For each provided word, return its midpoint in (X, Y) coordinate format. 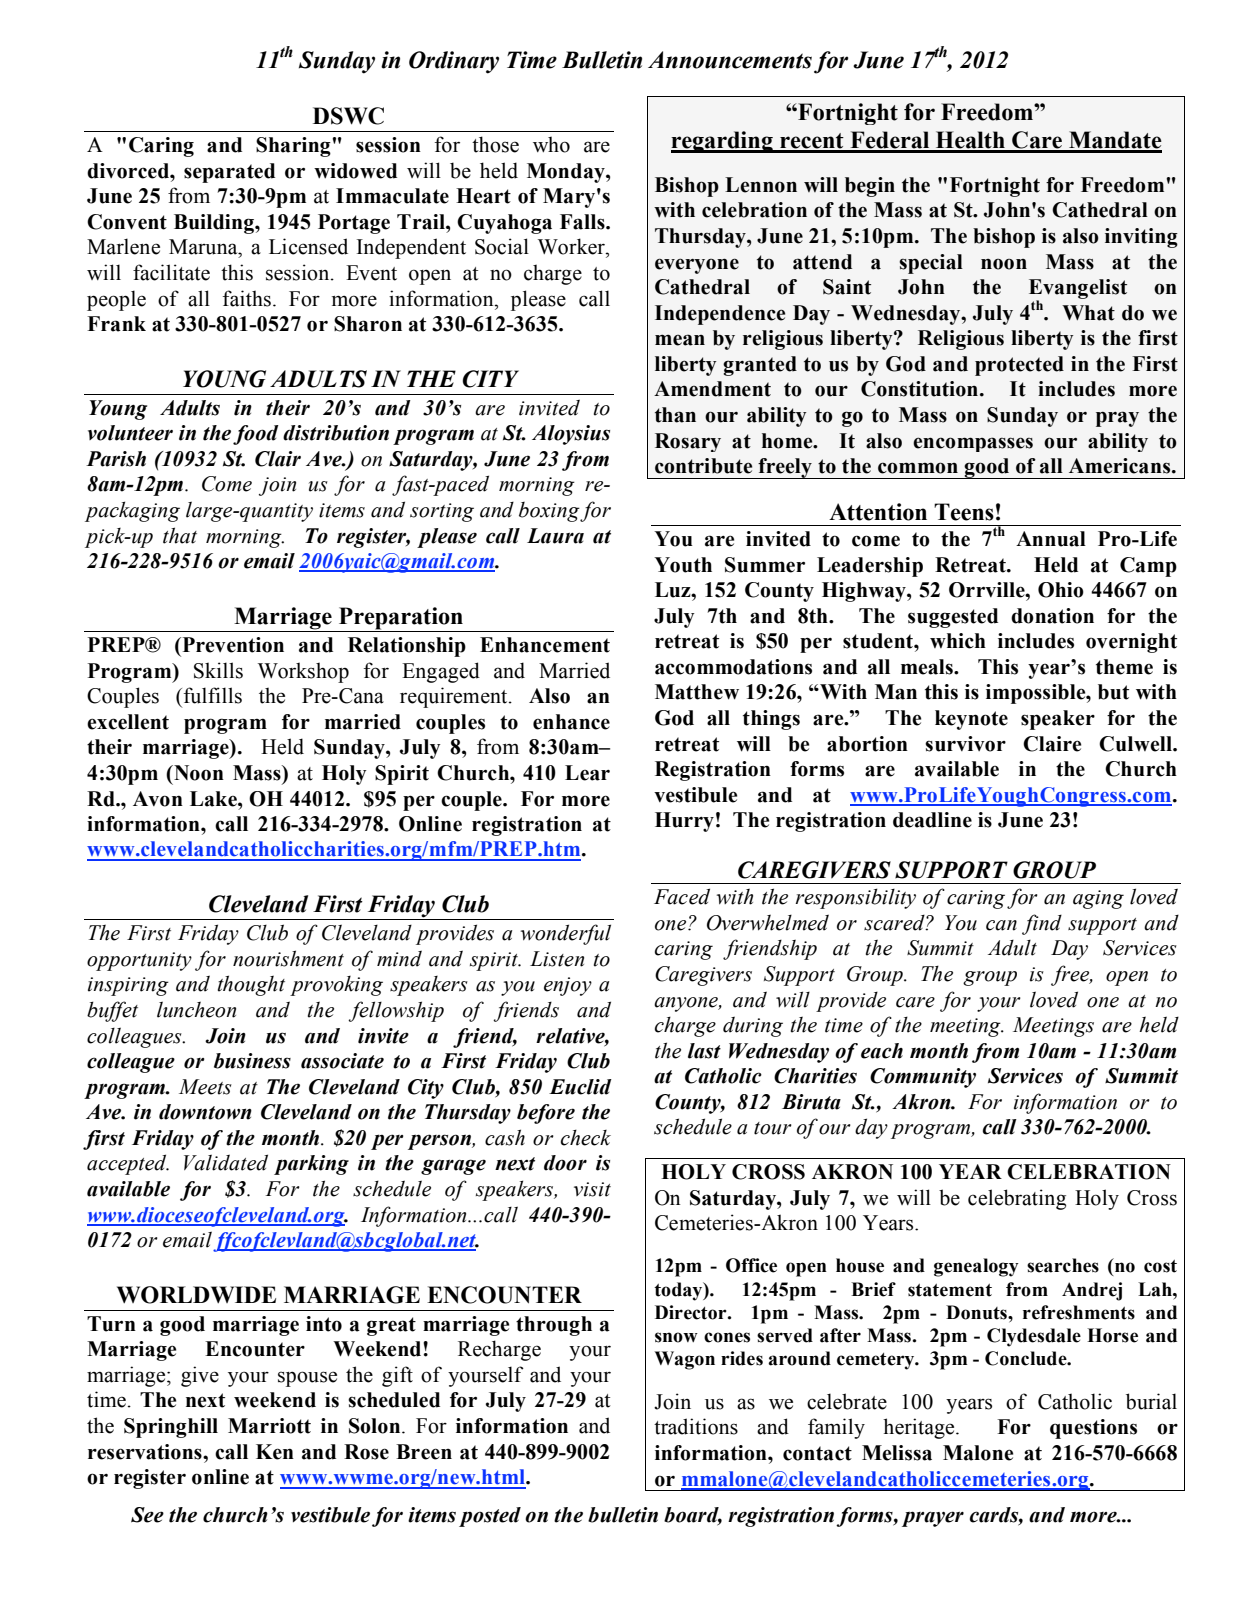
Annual (1051, 539)
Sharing (294, 147)
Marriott (269, 1426)
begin (870, 187)
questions (1093, 1429)
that (180, 535)
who (551, 144)
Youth (683, 565)
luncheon (196, 1009)
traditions (696, 1426)
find (1042, 924)
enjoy (568, 986)
